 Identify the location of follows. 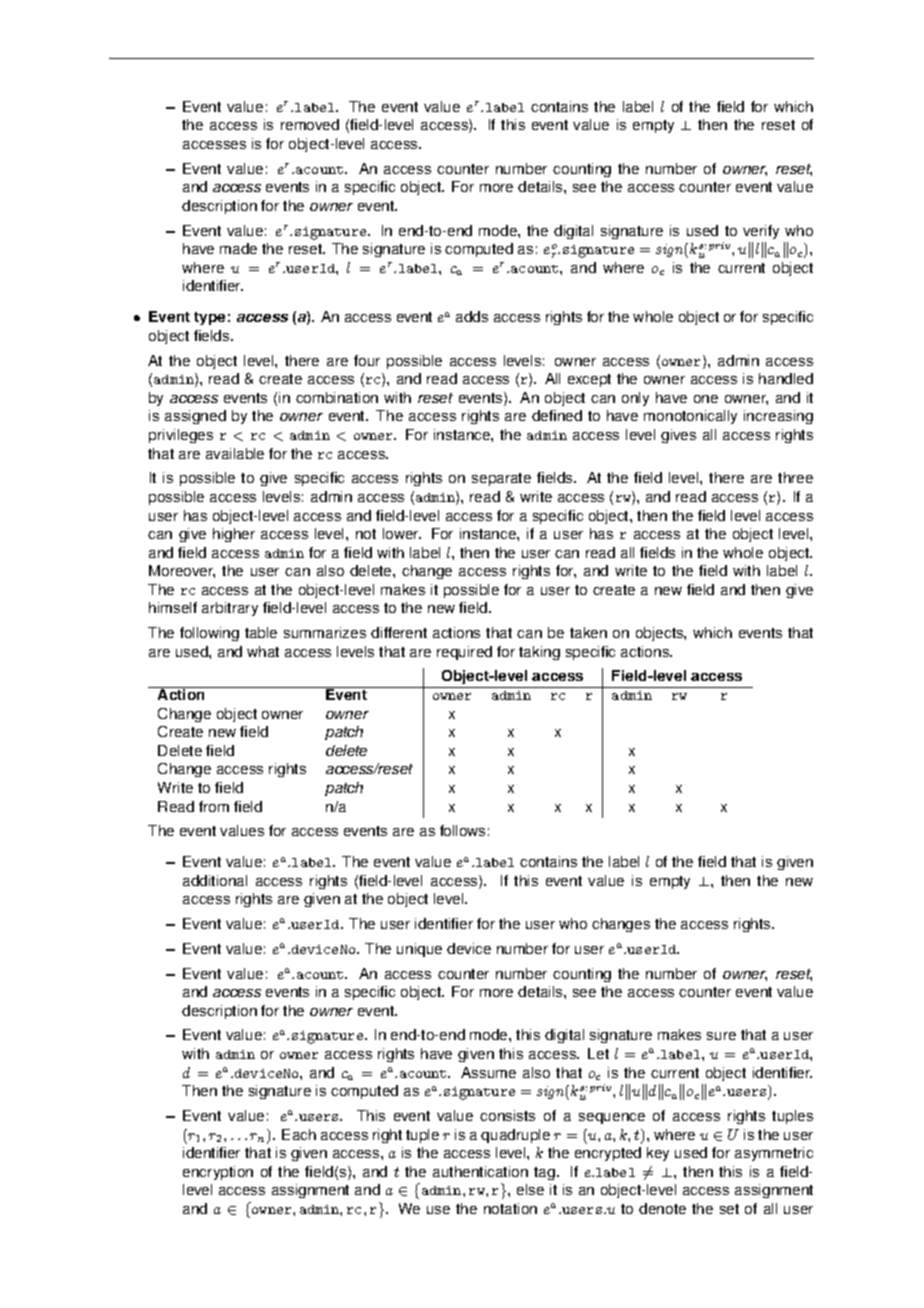
(462, 830).
